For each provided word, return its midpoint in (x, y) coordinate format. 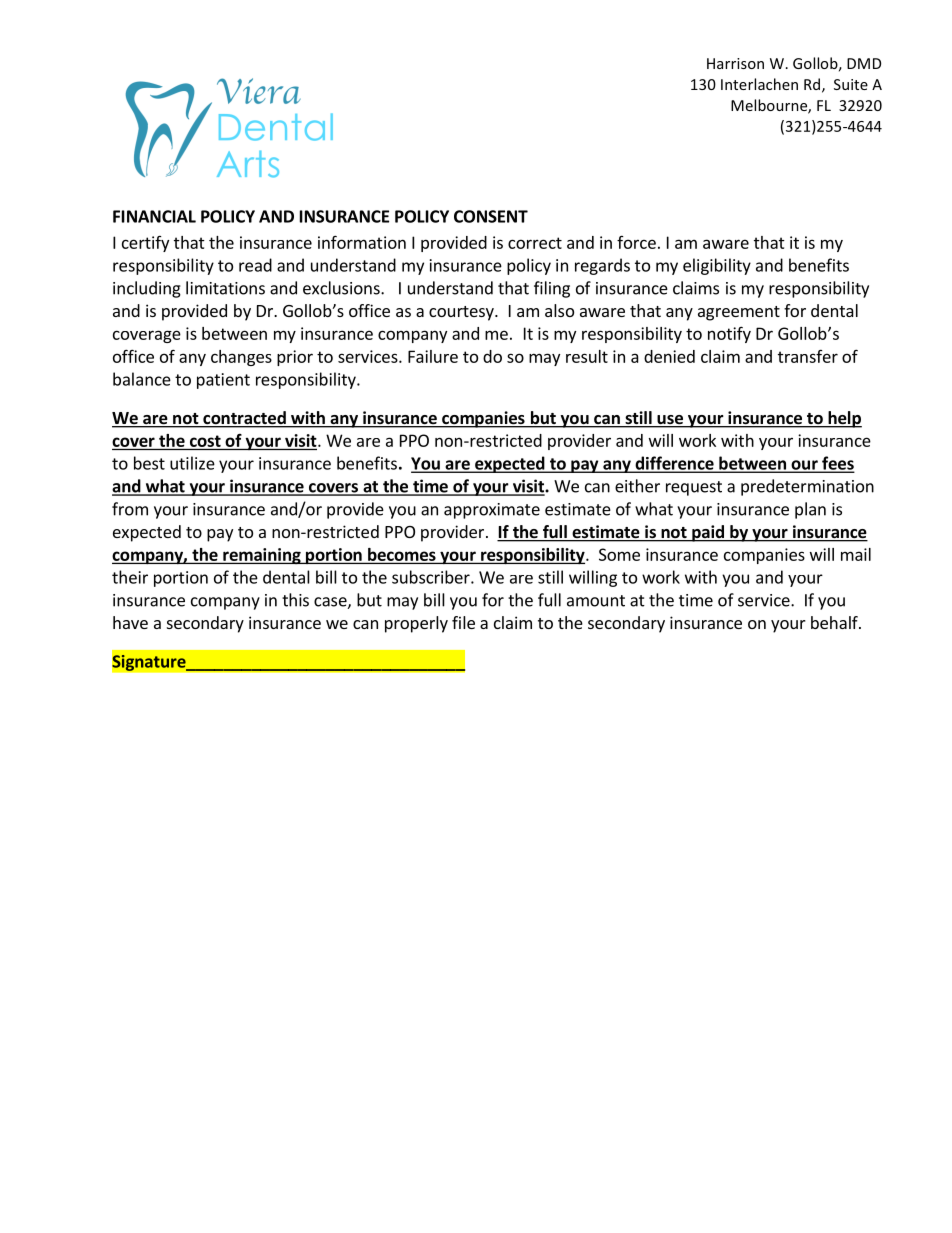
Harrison (735, 63)
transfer (808, 356)
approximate (492, 511)
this (295, 600)
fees (837, 464)
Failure (433, 356)
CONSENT (491, 216)
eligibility (717, 266)
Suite (851, 84)
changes (241, 358)
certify (145, 244)
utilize (192, 463)
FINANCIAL (154, 216)
